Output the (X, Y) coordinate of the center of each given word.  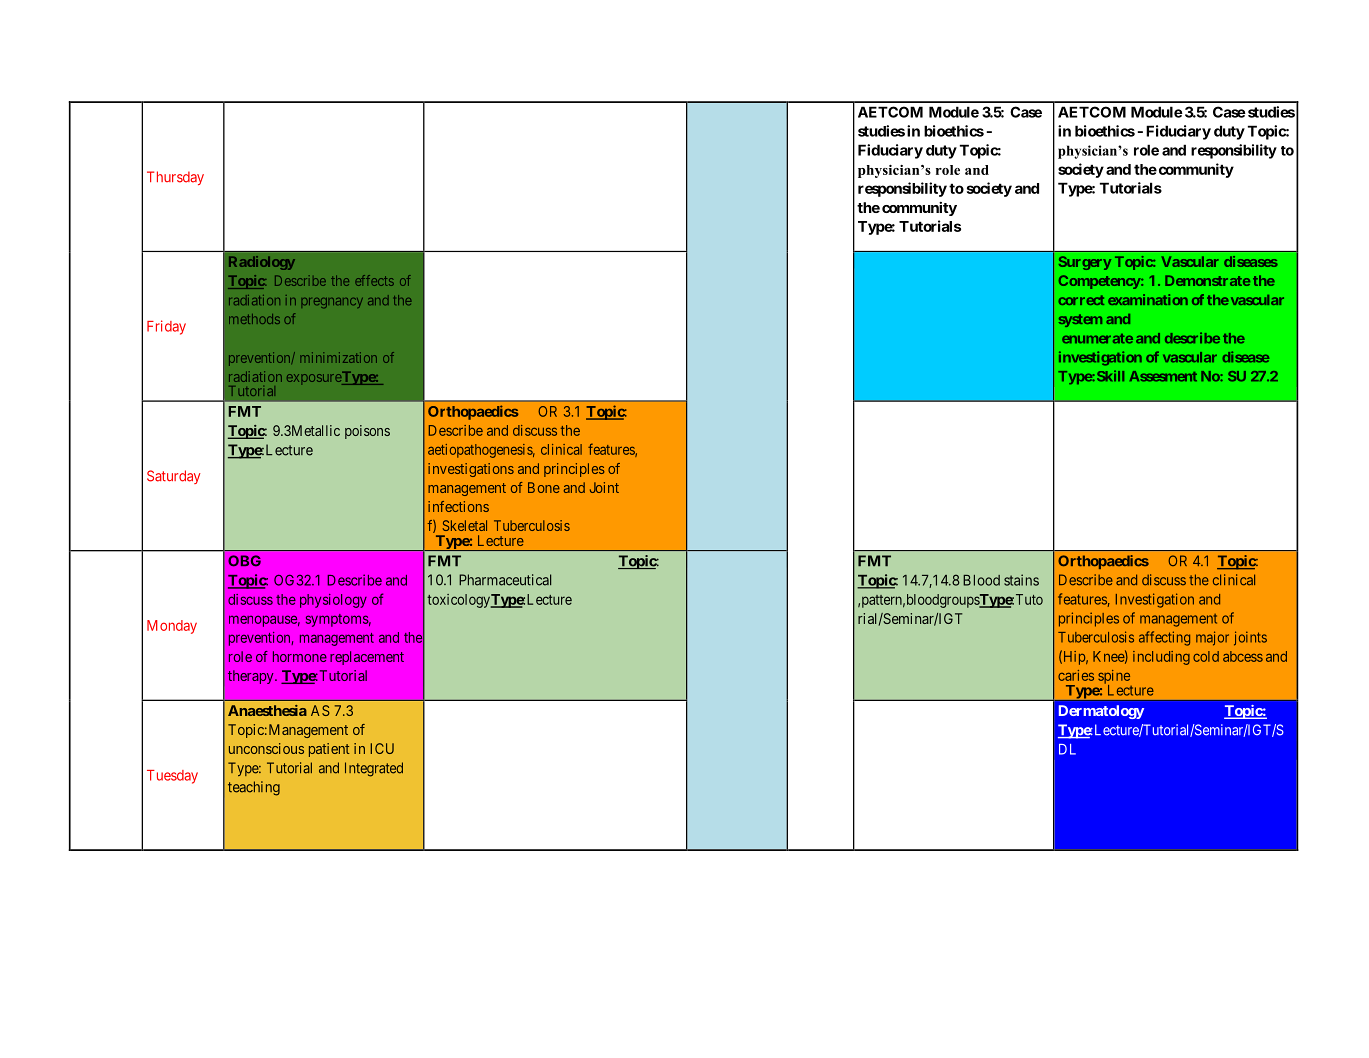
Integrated (374, 769)
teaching (254, 788)
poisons (367, 432)
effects (374, 280)
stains (1021, 580)
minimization (338, 357)
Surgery (1085, 263)
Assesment (1163, 376)
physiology (333, 601)
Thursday (175, 178)
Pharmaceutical (505, 580)
